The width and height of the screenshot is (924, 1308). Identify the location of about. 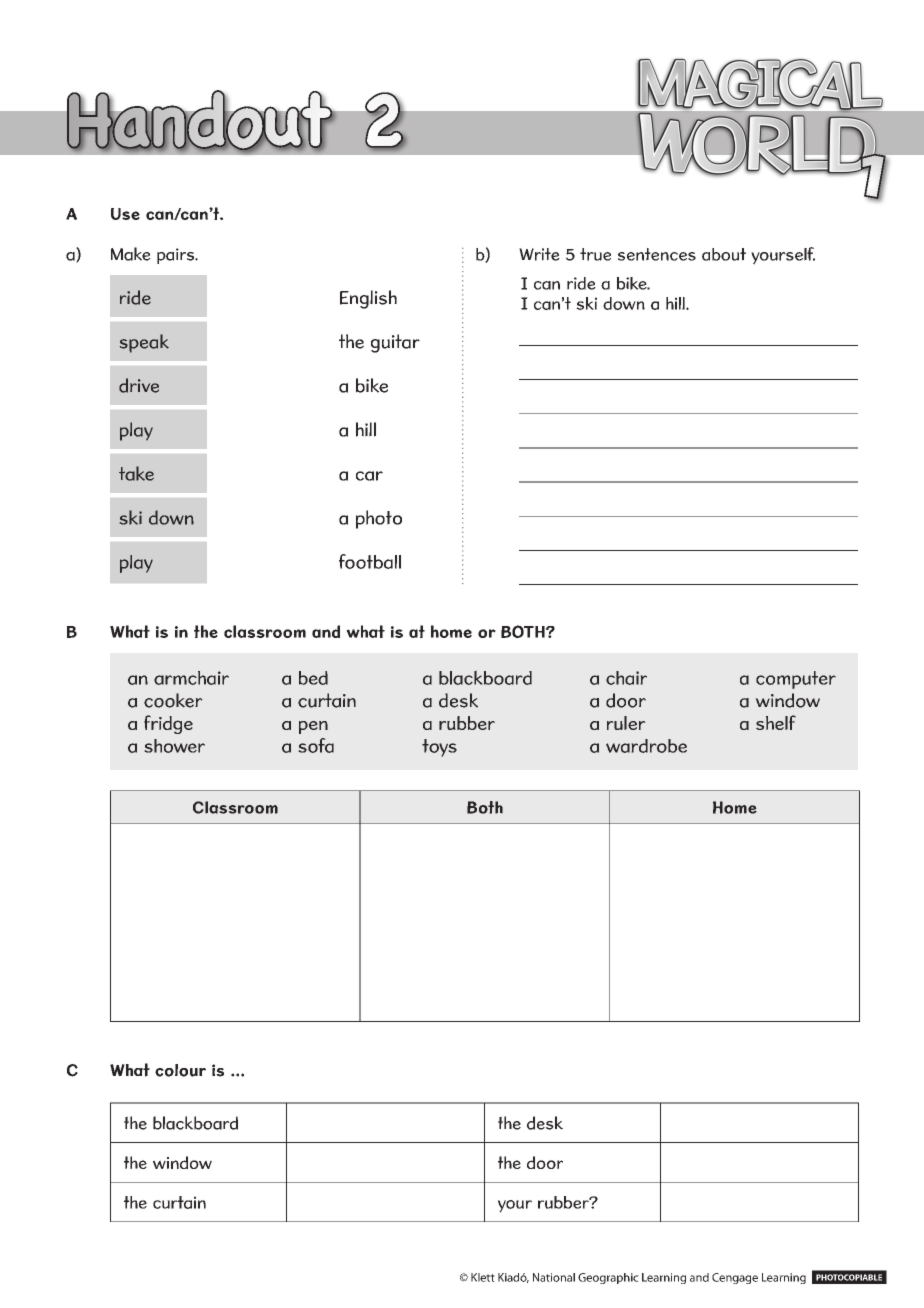
(724, 254).
